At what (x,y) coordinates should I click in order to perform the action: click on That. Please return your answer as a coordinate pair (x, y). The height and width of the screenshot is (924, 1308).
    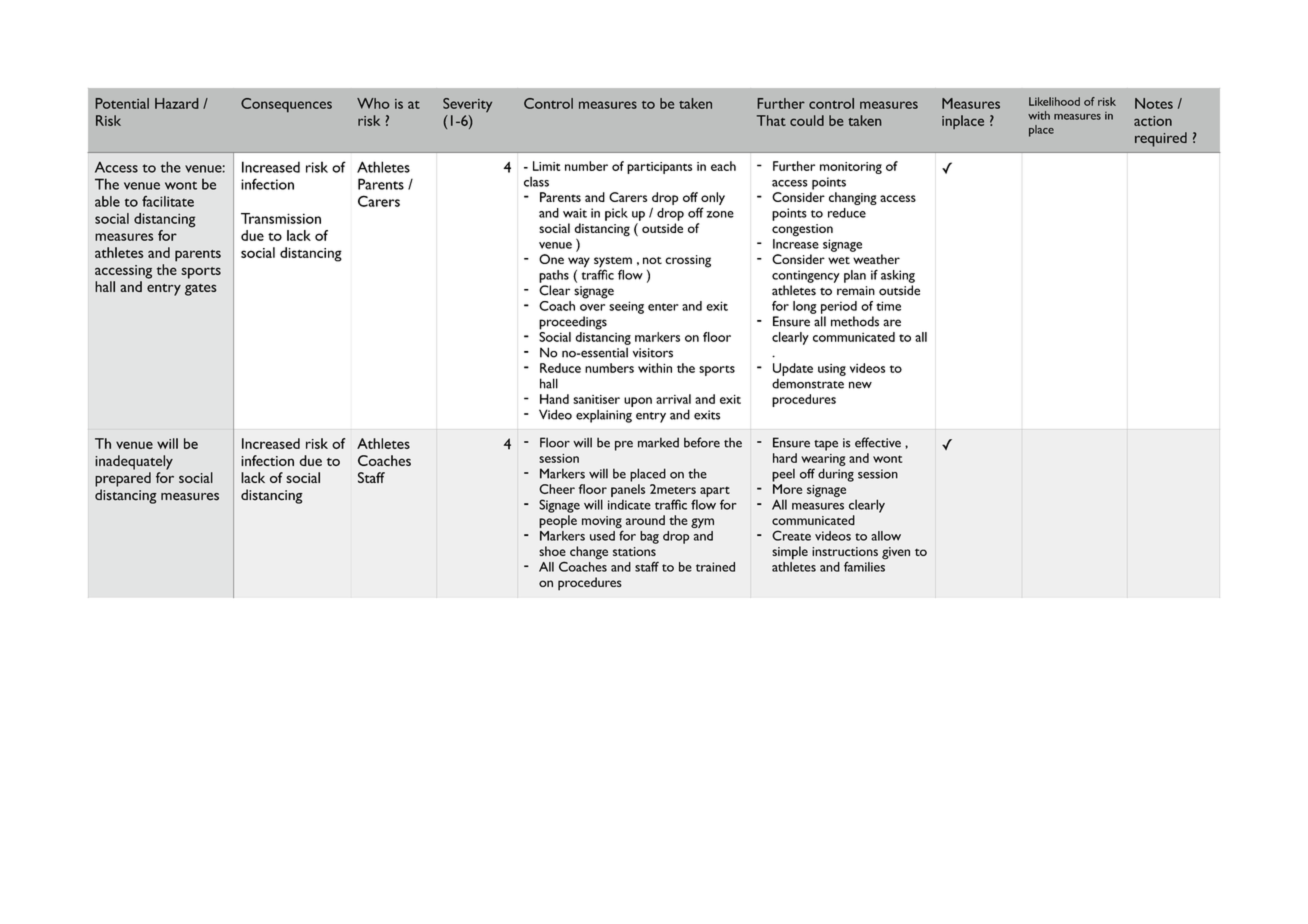
    Looking at the image, I should click on (771, 120).
